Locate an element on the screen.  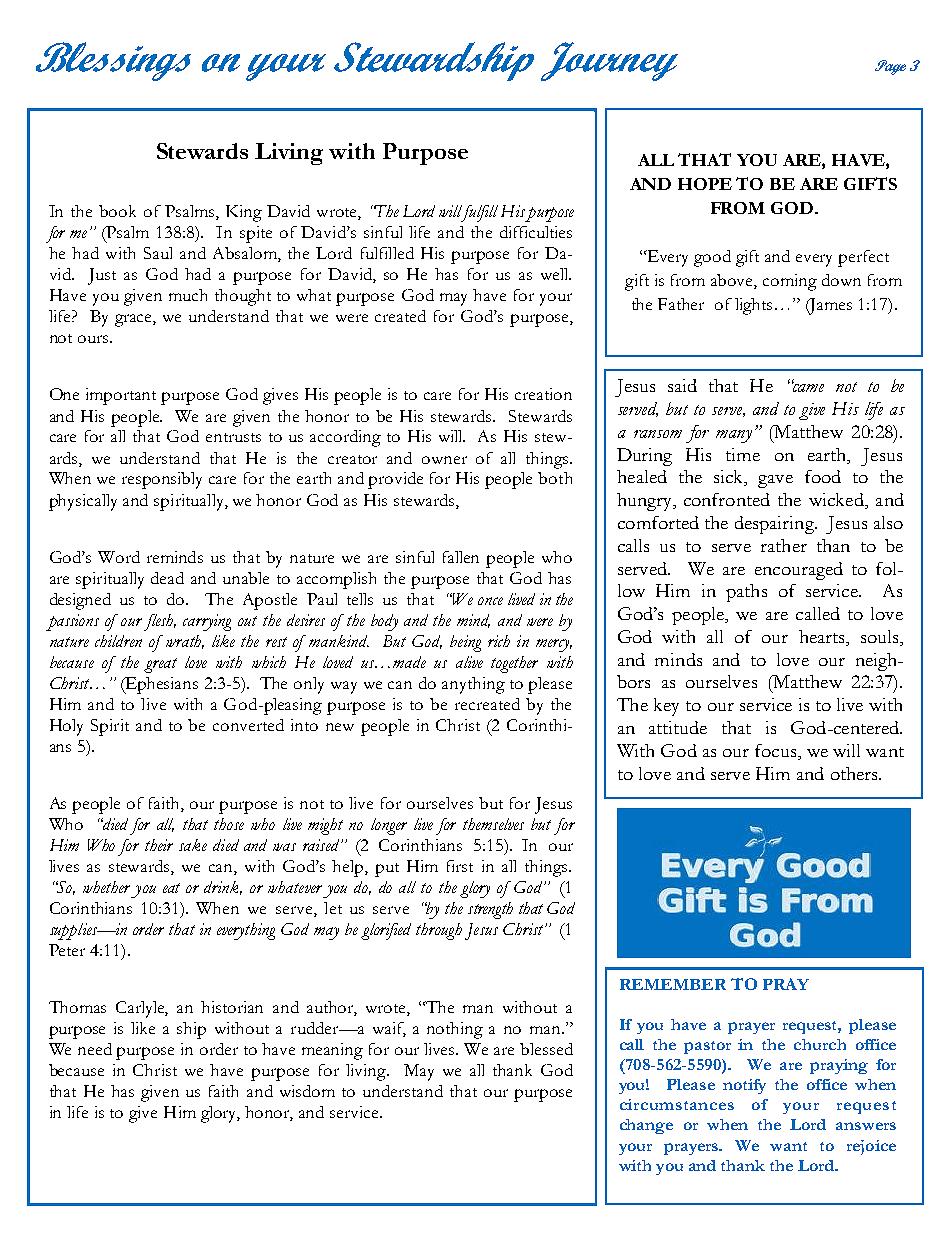
themselves is located at coordinates (493, 824).
